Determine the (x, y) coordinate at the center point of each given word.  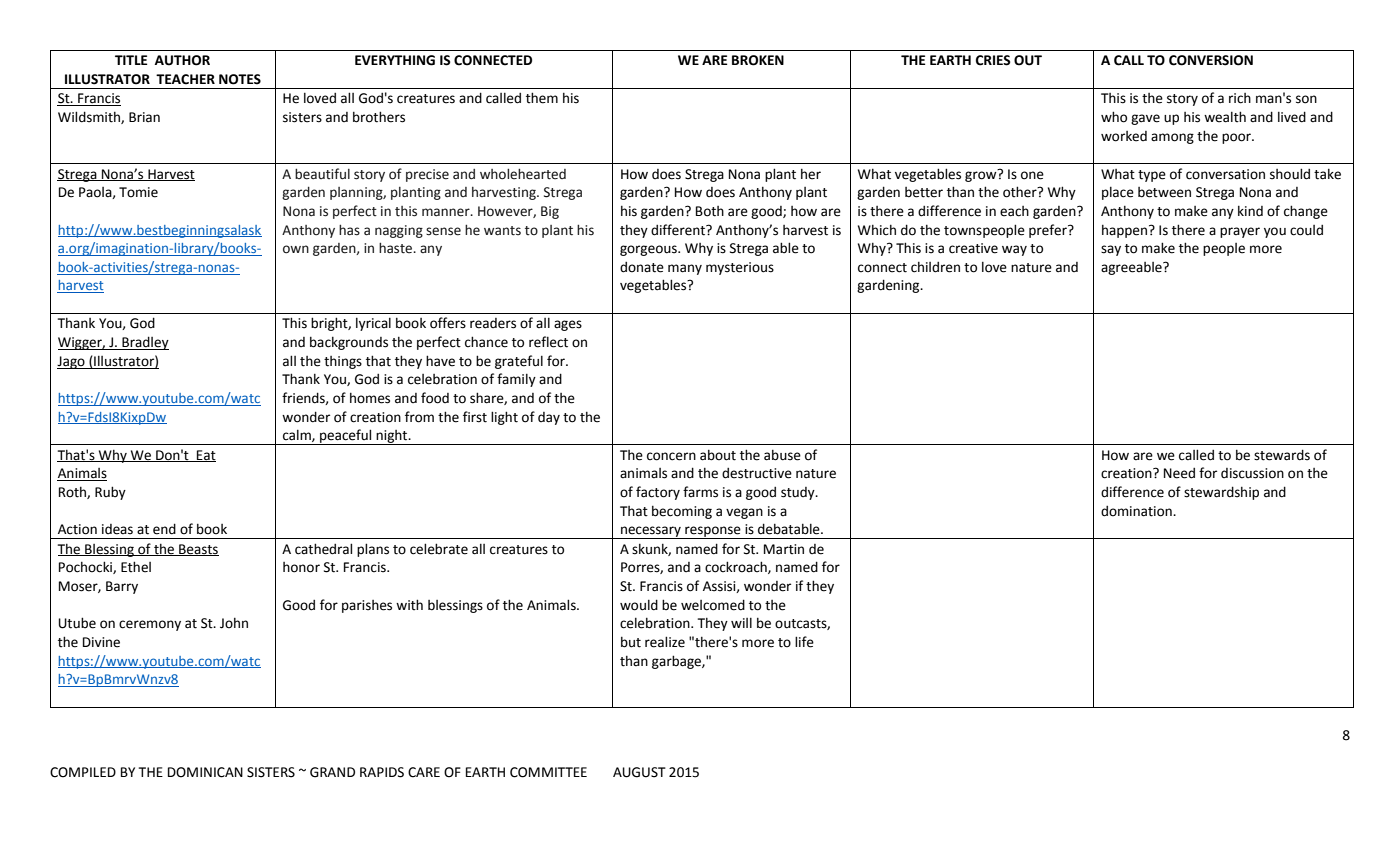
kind (1250, 210)
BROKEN (758, 60)
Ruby (110, 493)
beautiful (322, 174)
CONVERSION (1211, 60)
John (234, 623)
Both (710, 211)
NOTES (240, 79)
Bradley (144, 343)
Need (1179, 473)
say (1111, 250)
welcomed (713, 605)
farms (700, 492)
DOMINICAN (205, 772)
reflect (548, 342)
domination (1137, 511)
